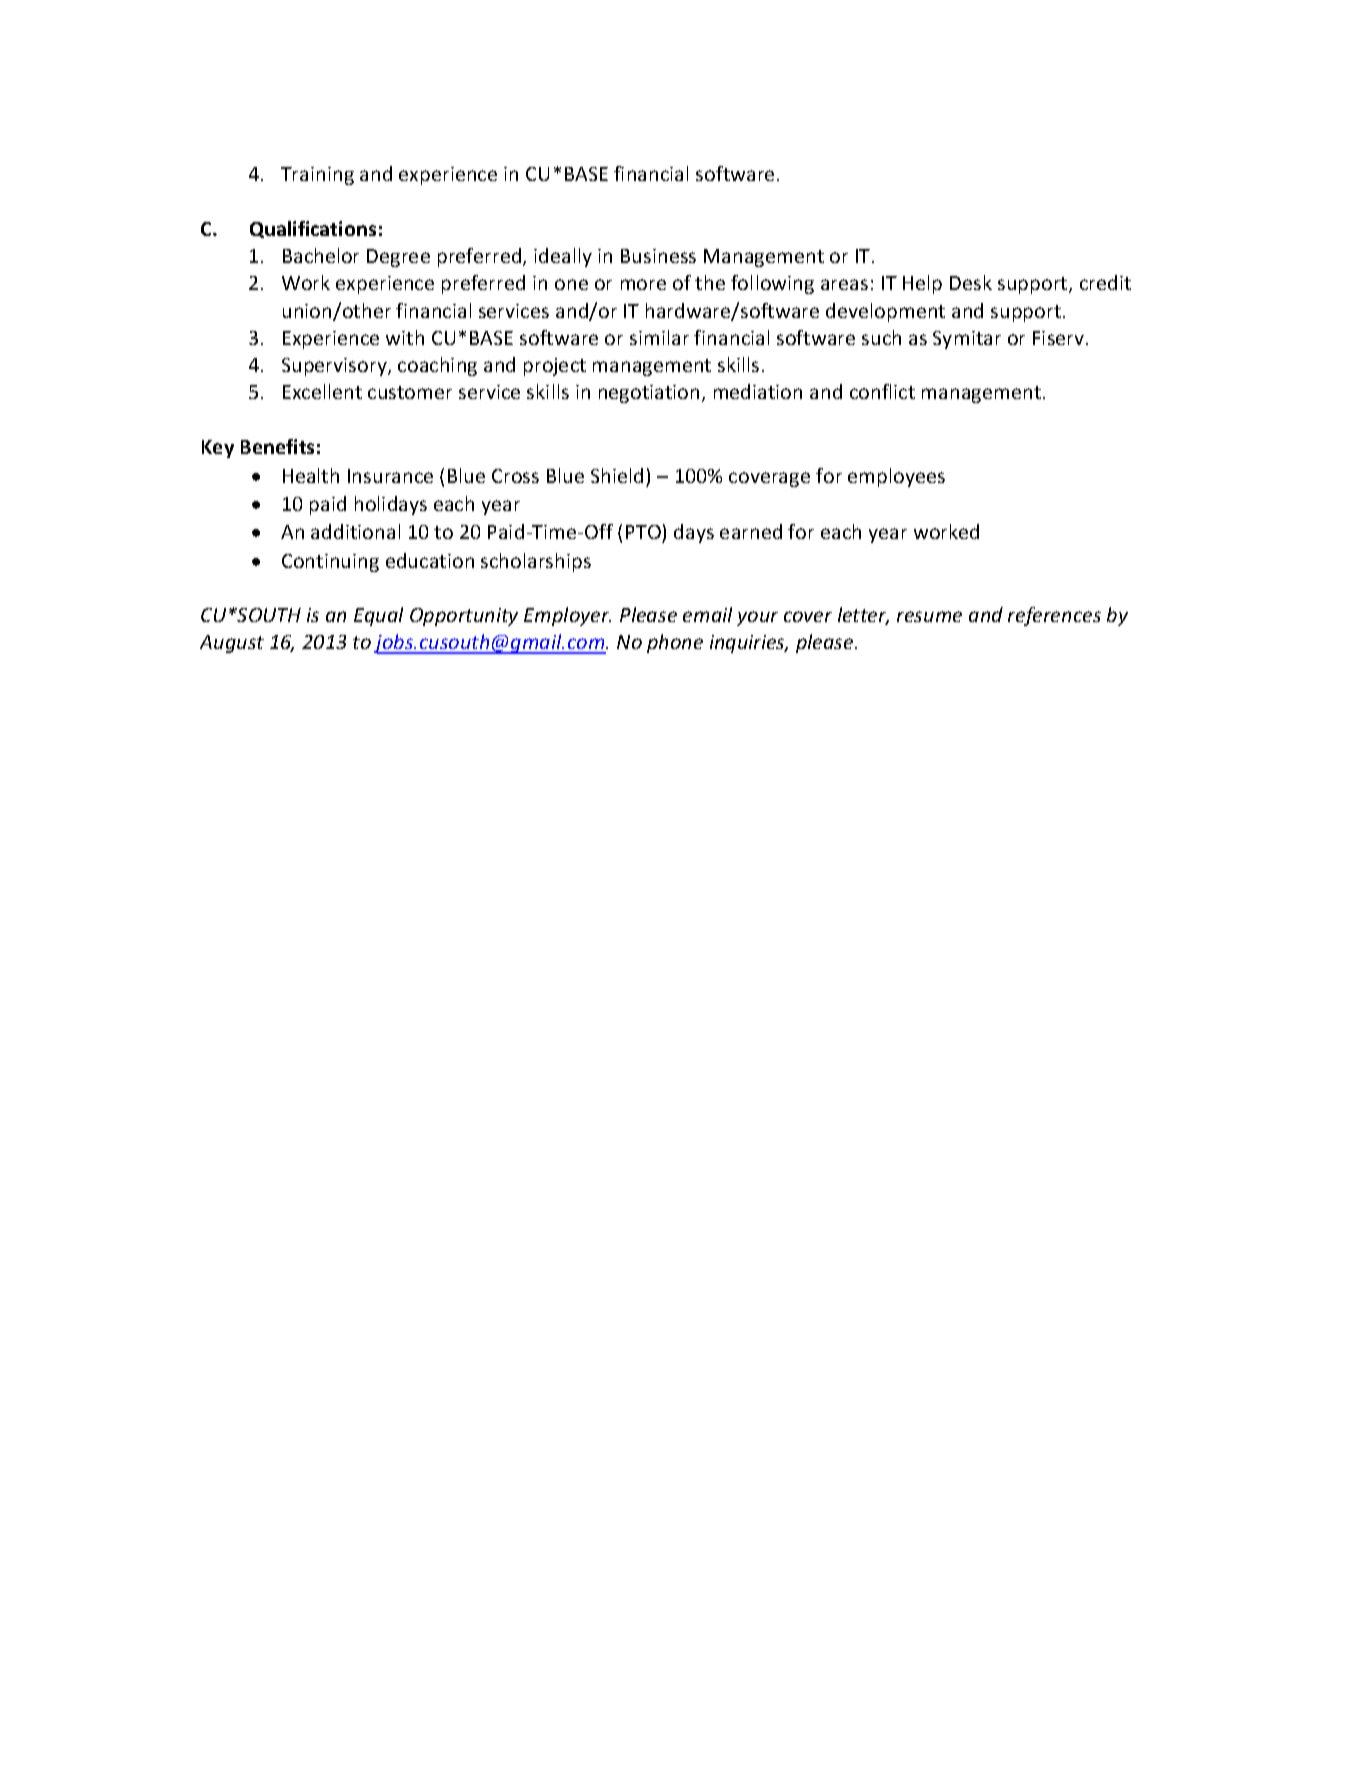 This screenshot has width=1366, height=1768. Describe the element at coordinates (355, 531) in the screenshot. I see `additional` at that location.
